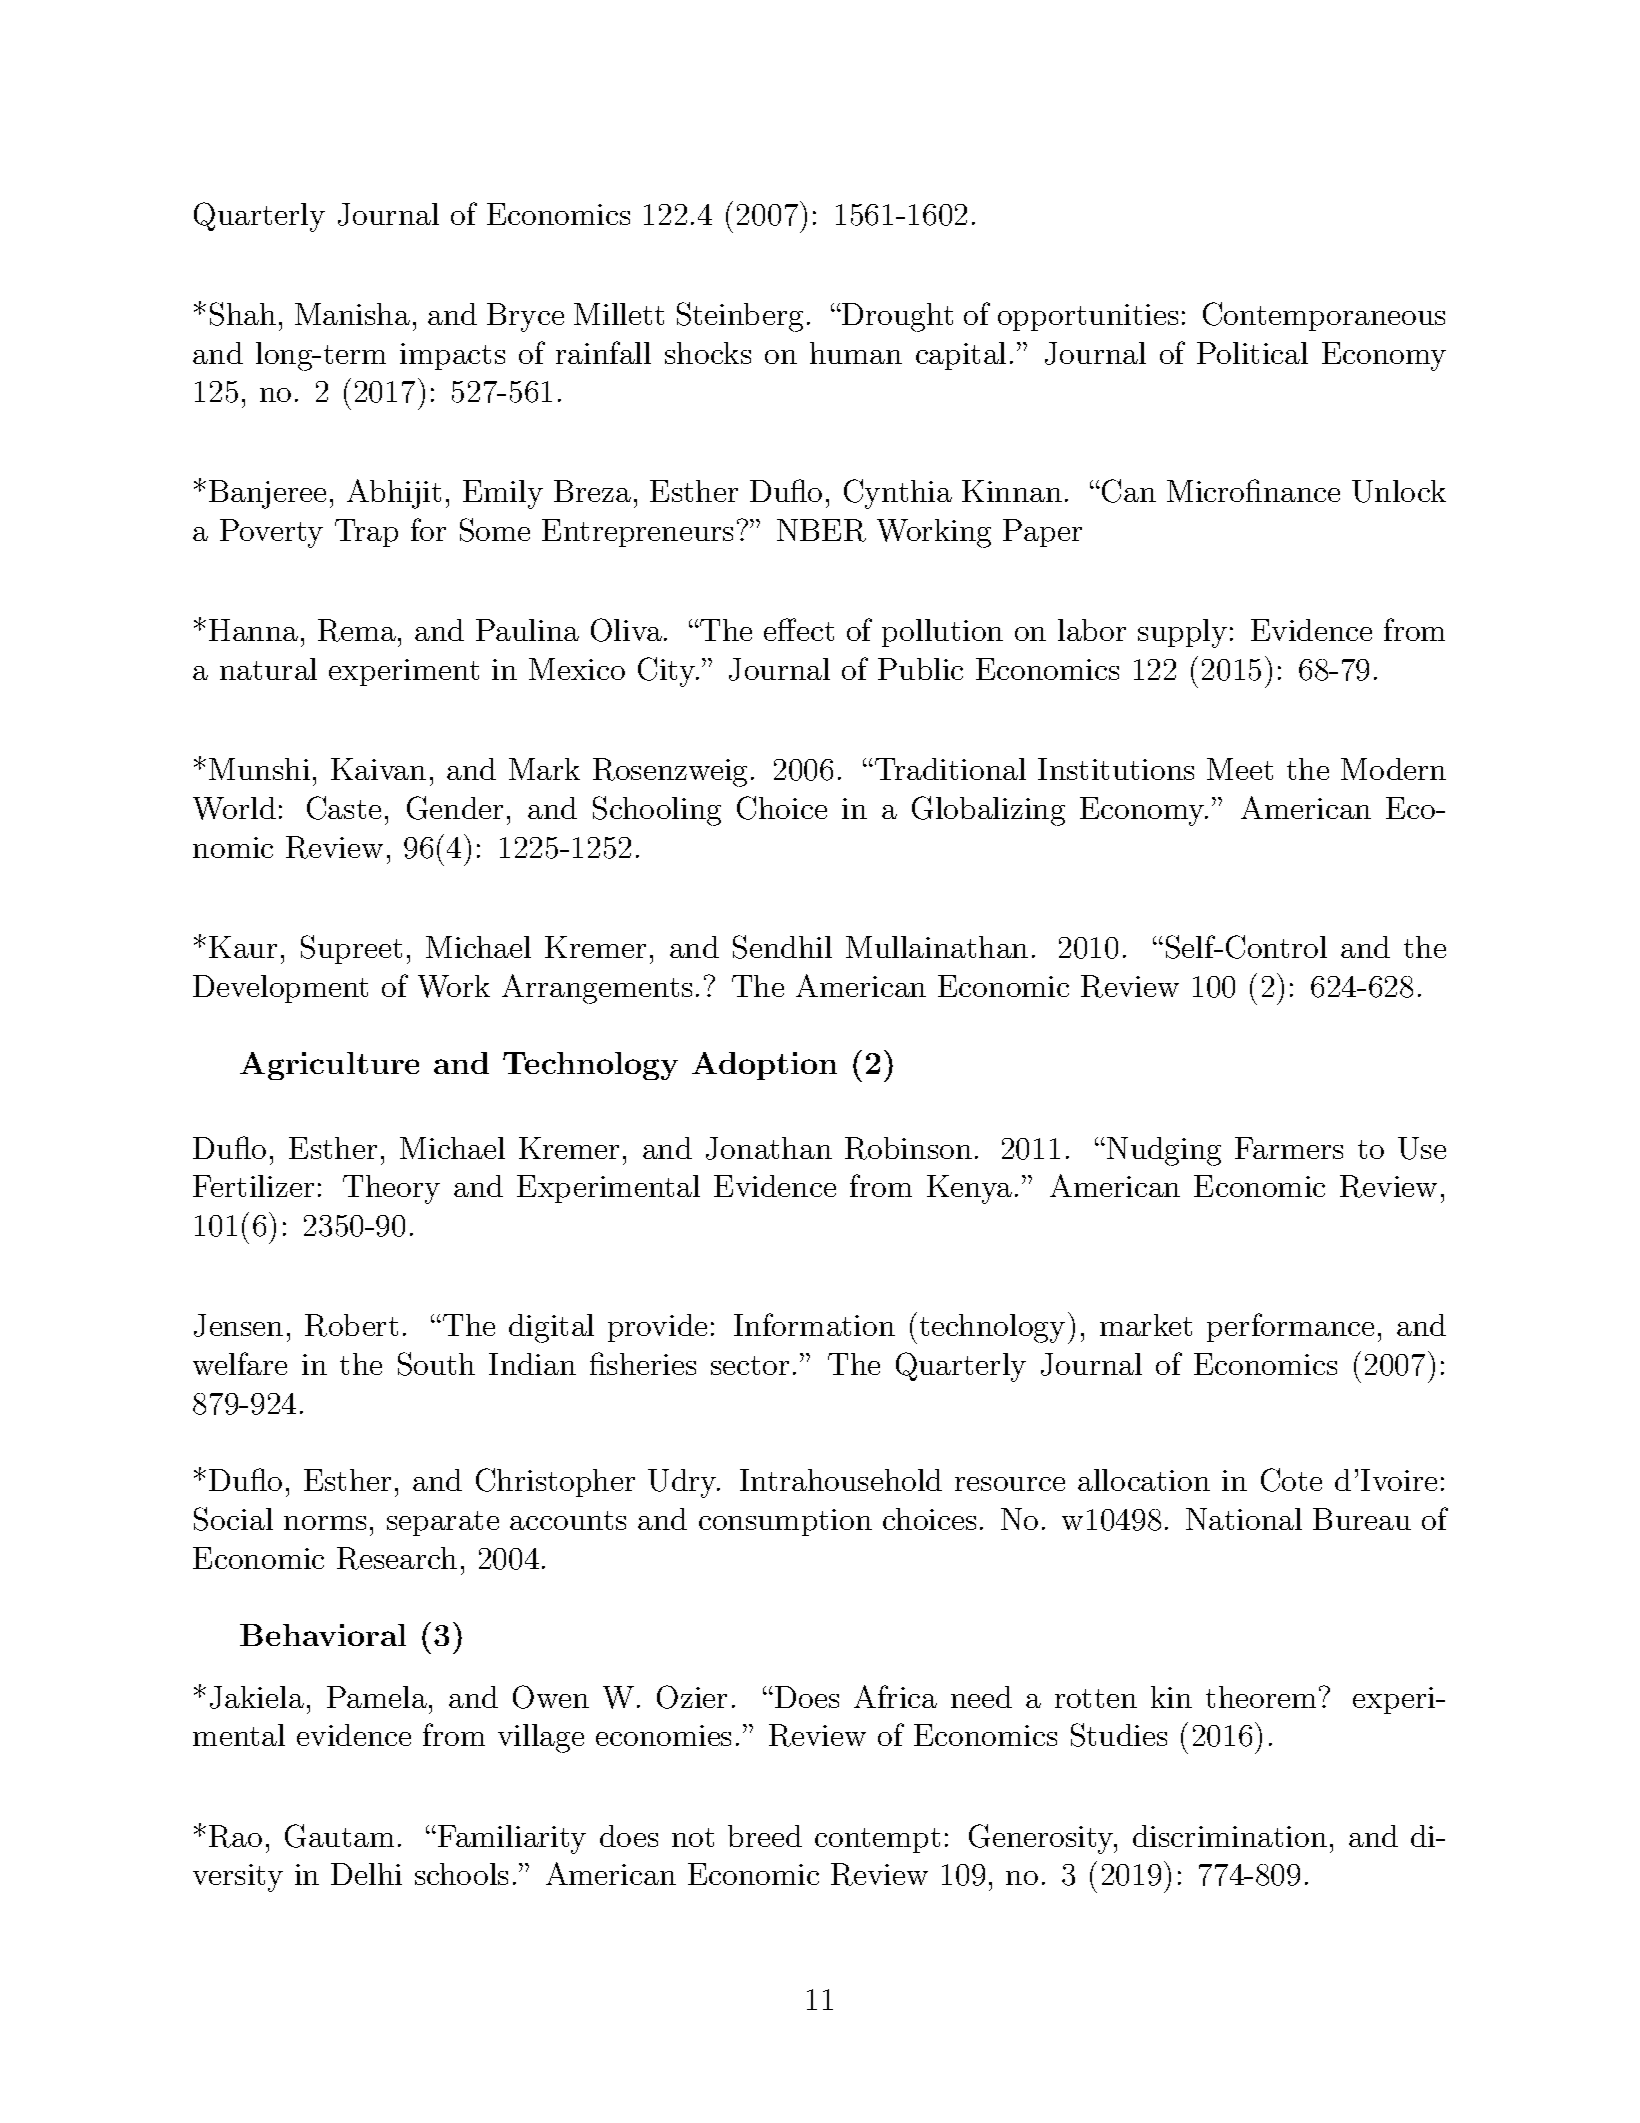 The image size is (1640, 2123). I want to click on Gautam, so click(339, 1836).
